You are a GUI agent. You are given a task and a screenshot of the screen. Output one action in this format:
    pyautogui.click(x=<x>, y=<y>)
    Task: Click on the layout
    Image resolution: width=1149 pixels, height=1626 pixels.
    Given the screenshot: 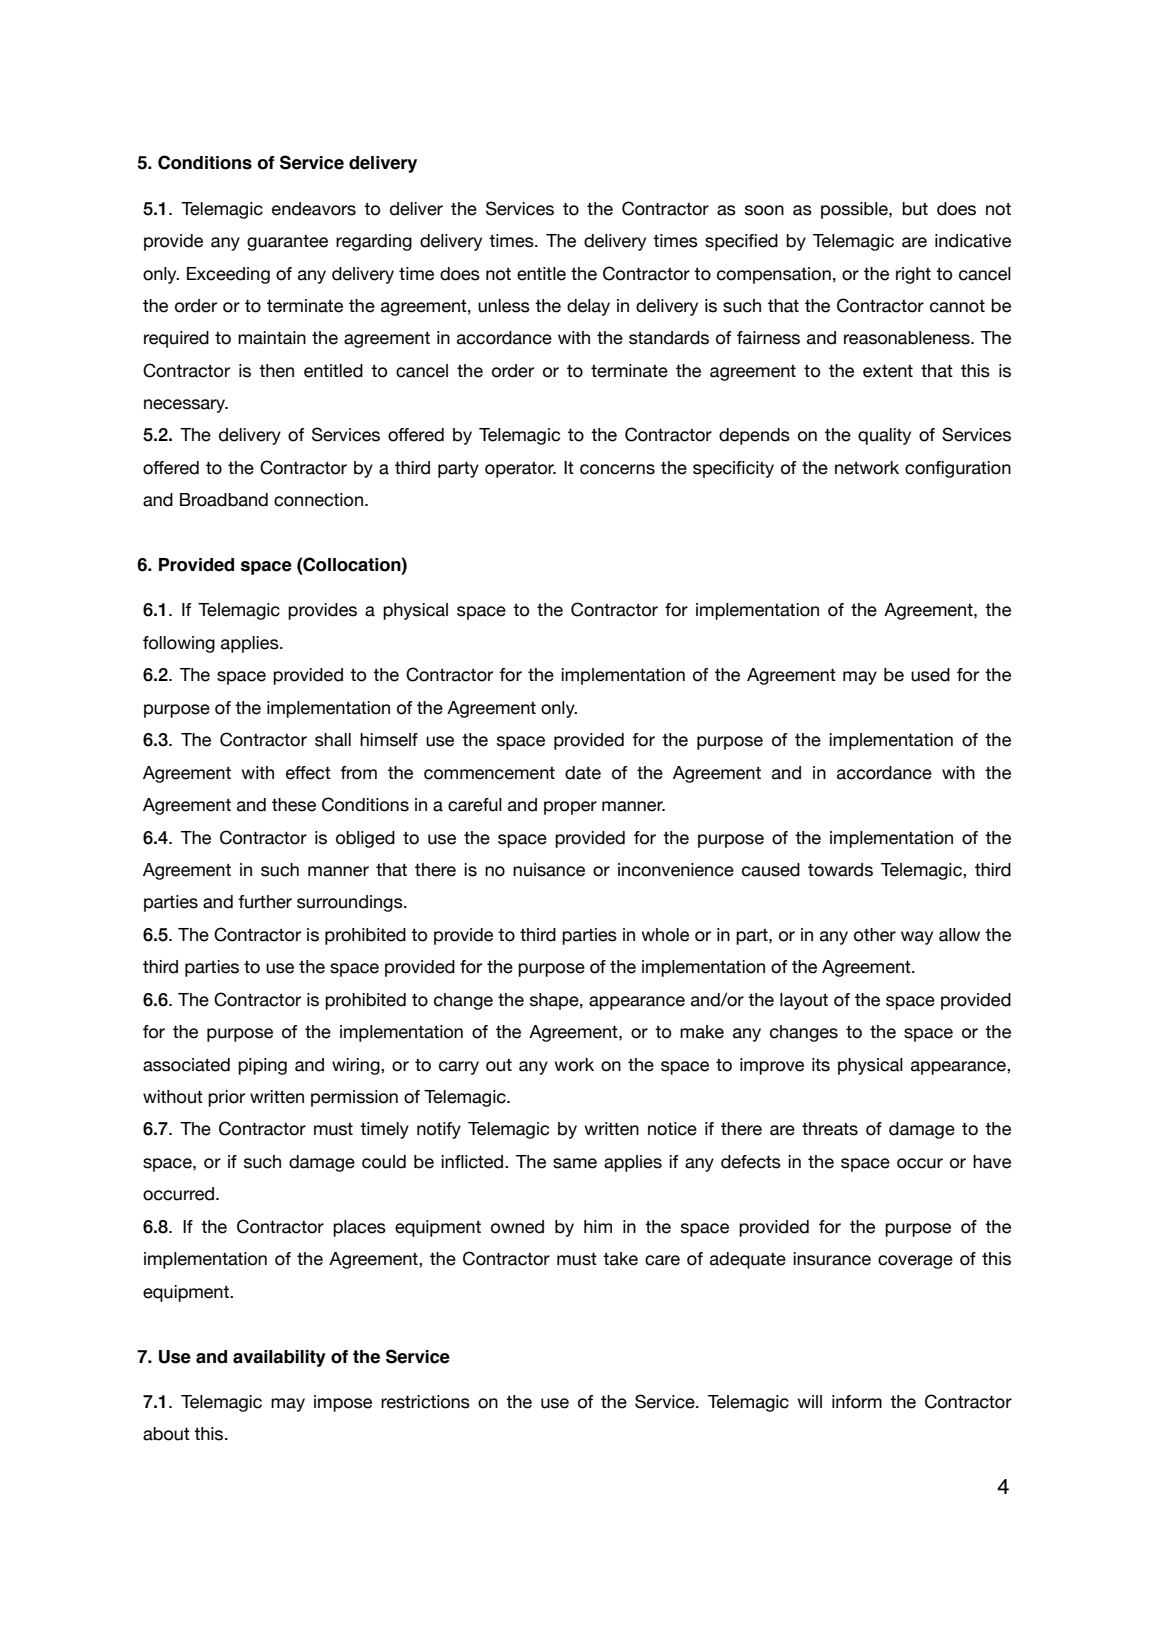 What is the action you would take?
    pyautogui.click(x=804, y=1001)
